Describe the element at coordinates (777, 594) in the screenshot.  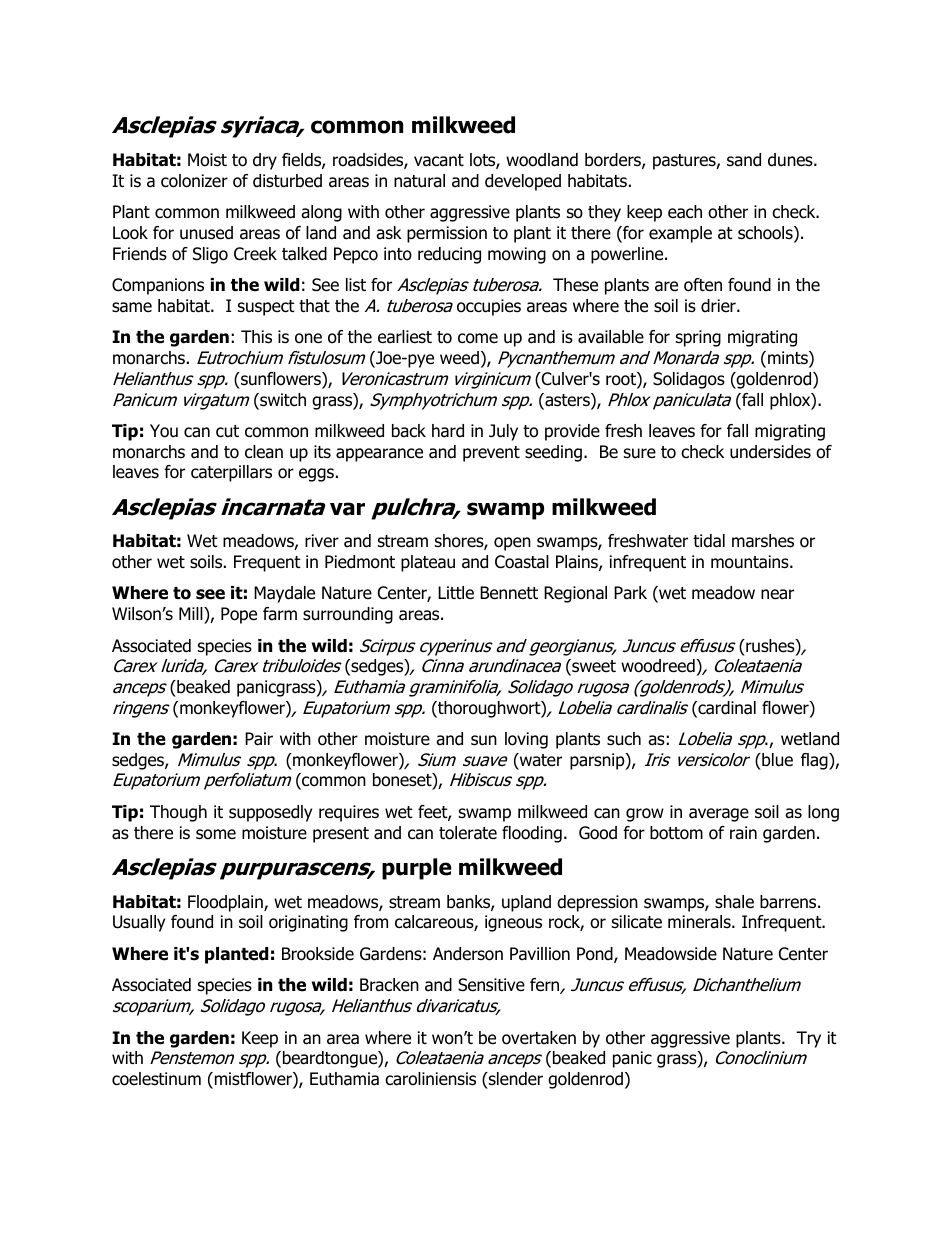
I see `near` at that location.
